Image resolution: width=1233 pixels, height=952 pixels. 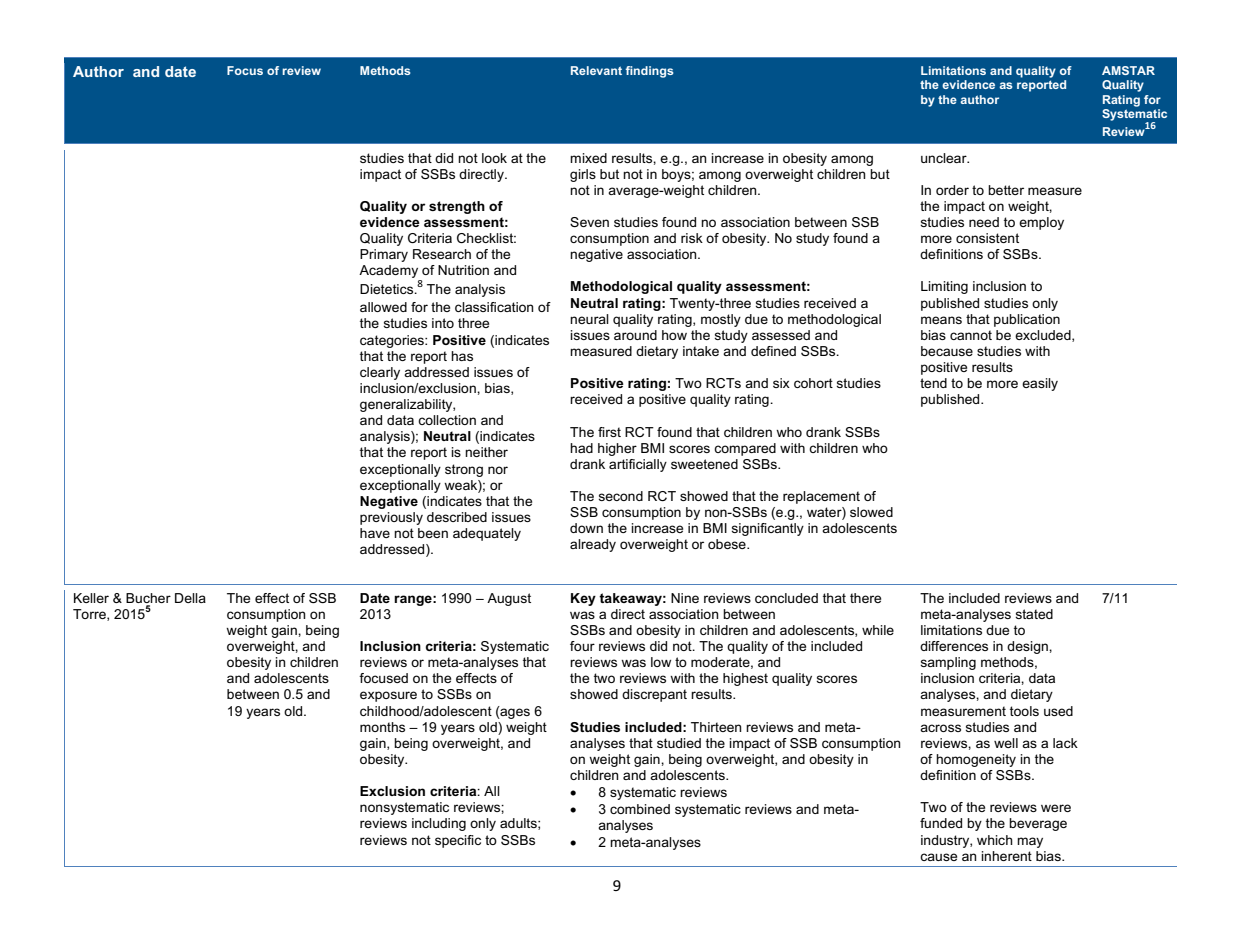 What do you see at coordinates (494, 158) in the screenshot?
I see `look` at bounding box center [494, 158].
